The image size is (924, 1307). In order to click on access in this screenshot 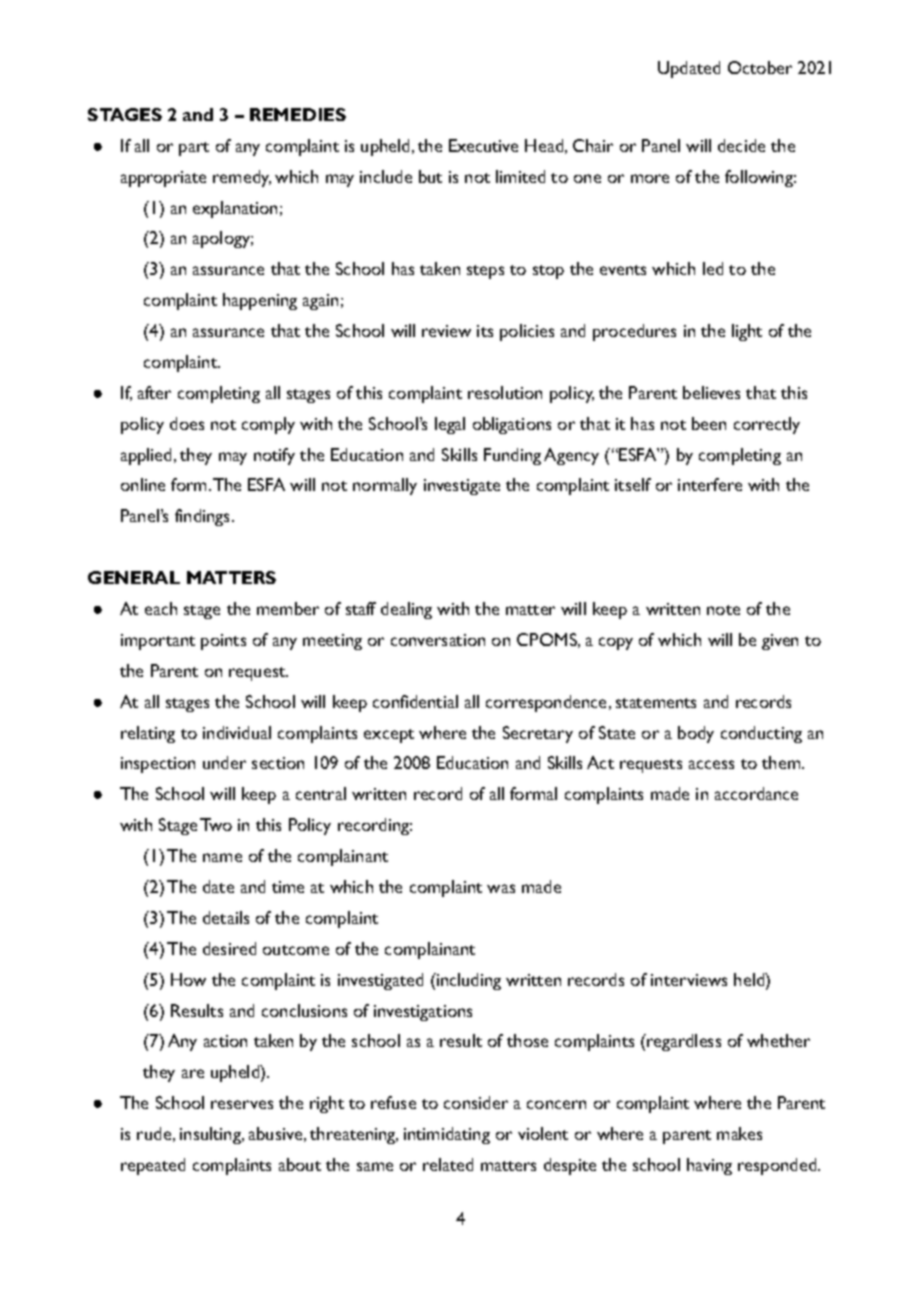, I will do `click(711, 764)`.
